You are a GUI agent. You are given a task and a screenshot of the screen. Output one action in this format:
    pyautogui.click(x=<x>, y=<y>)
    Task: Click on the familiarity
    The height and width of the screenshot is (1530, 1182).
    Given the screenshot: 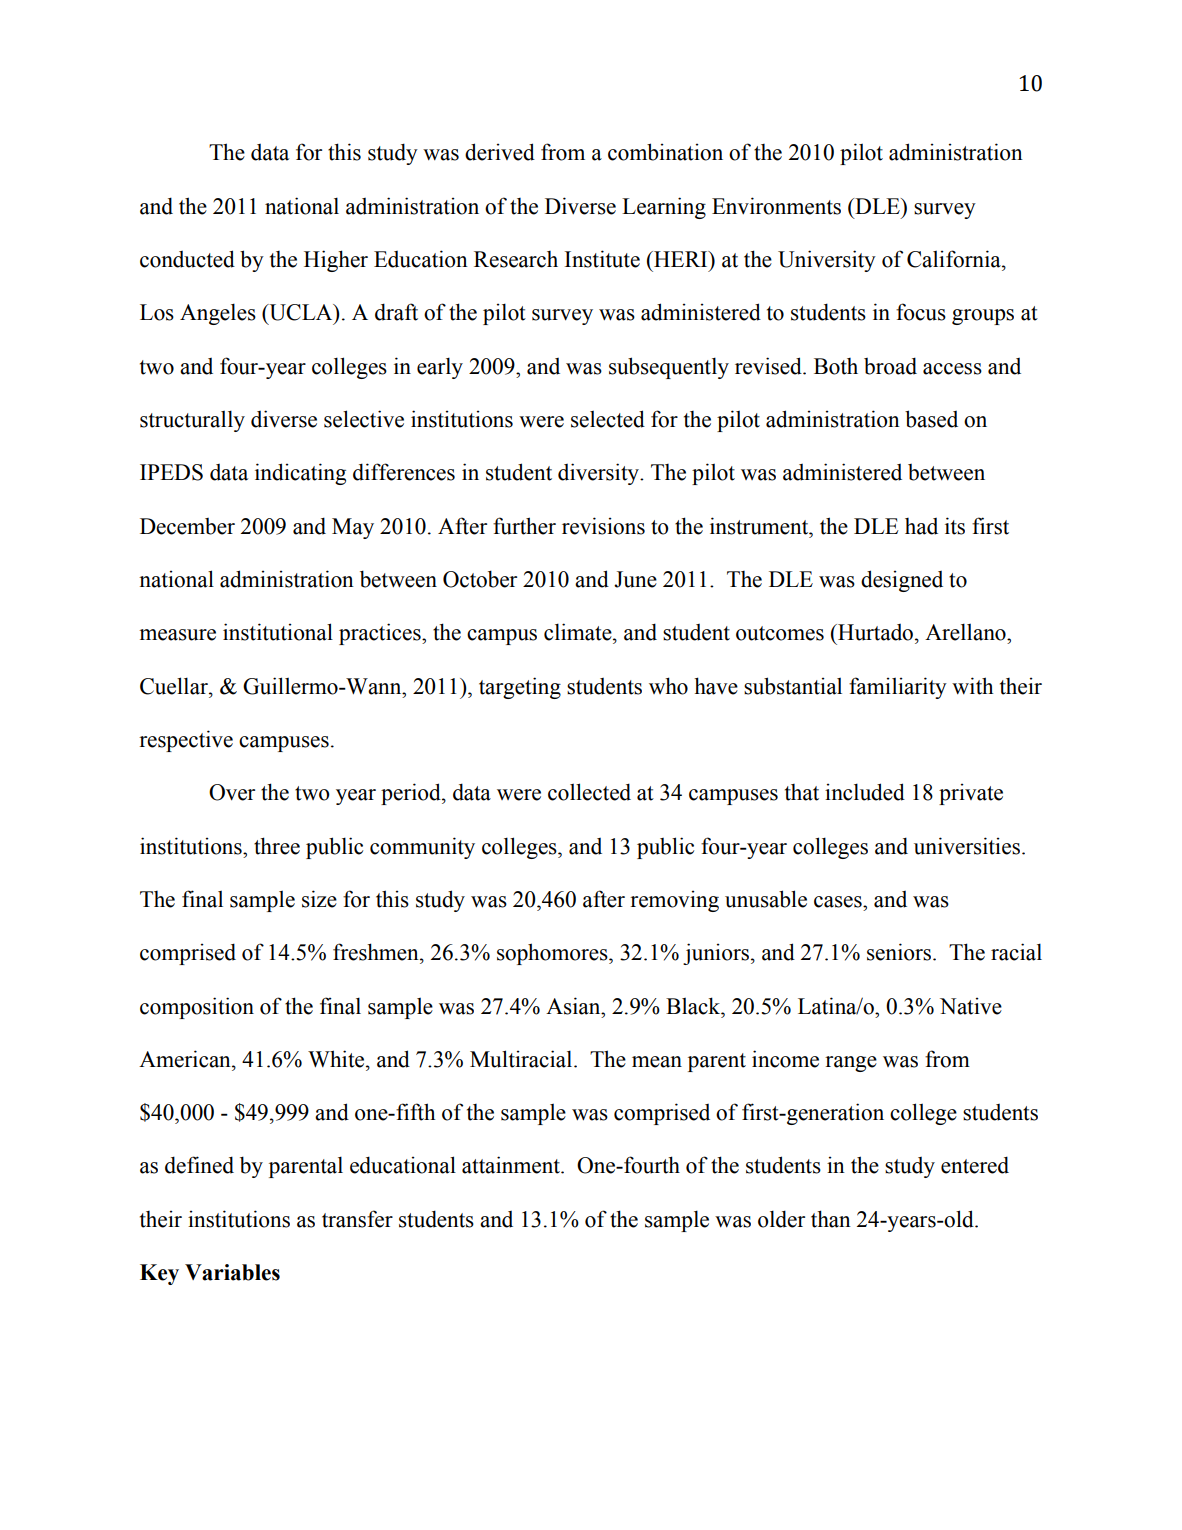 What is the action you would take?
    pyautogui.click(x=898, y=688)
